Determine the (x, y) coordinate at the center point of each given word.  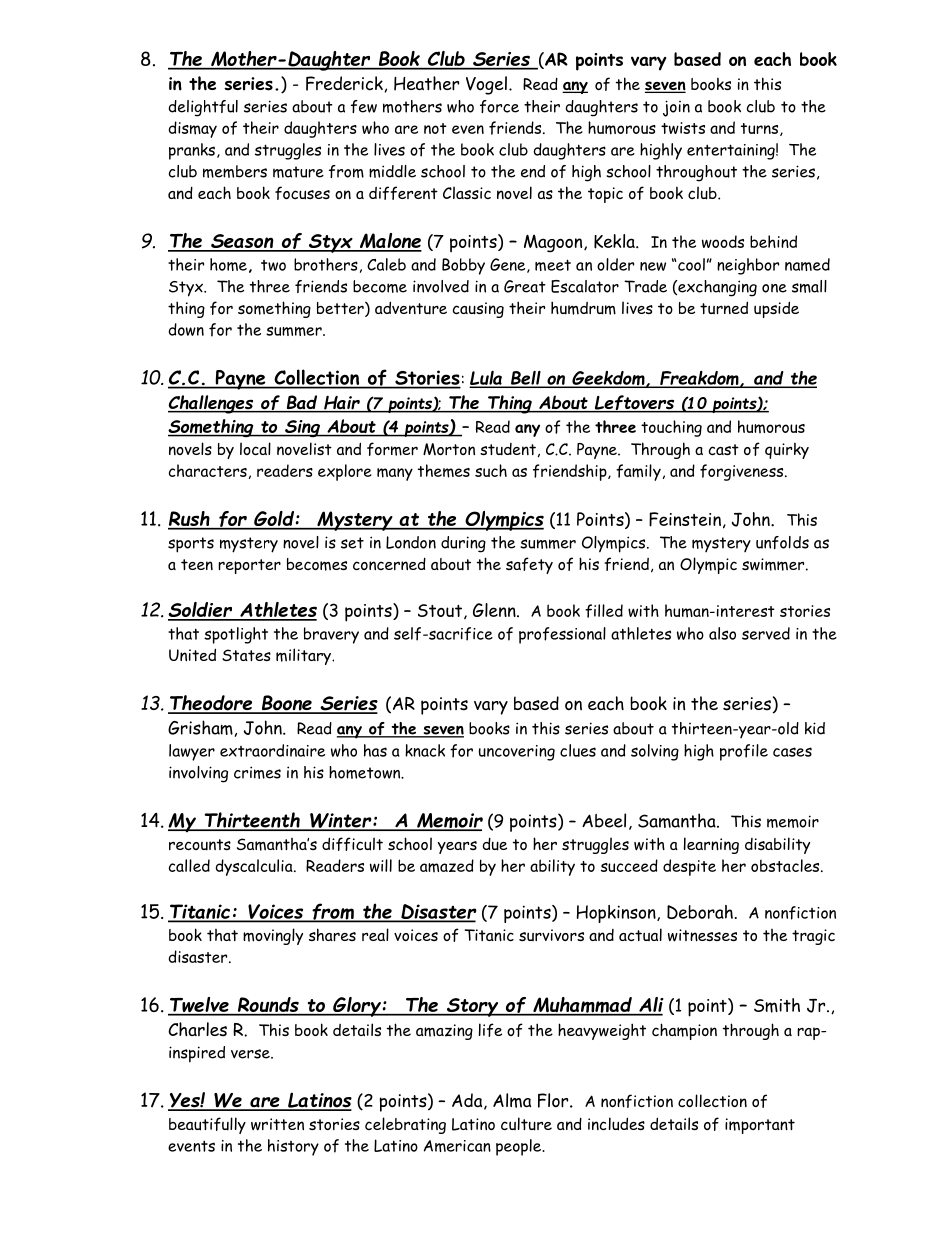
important (760, 1126)
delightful (203, 108)
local (255, 448)
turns (761, 129)
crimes (257, 772)
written (277, 1124)
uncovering (517, 753)
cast (724, 450)
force (499, 106)
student (508, 449)
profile (744, 752)
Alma (512, 1100)
